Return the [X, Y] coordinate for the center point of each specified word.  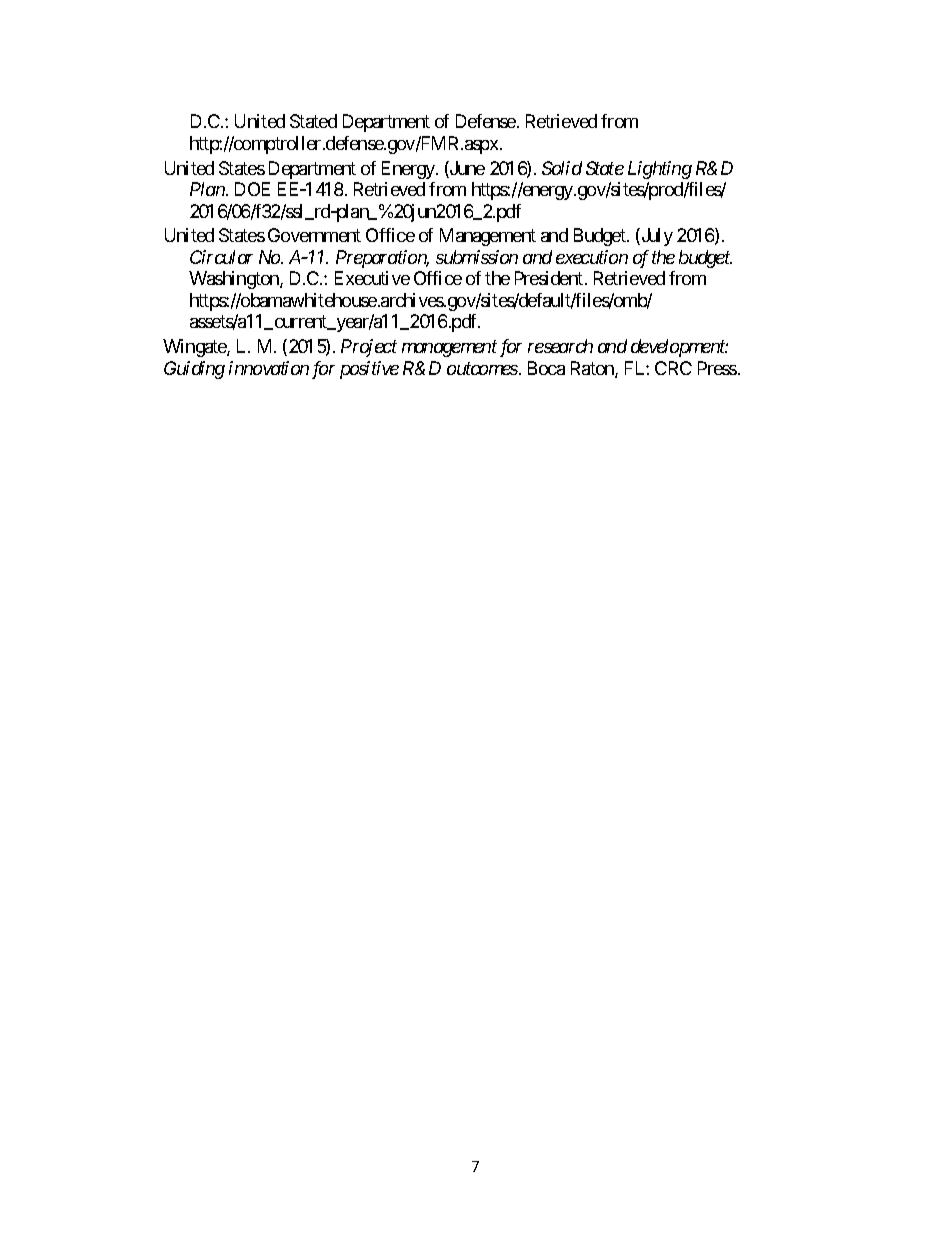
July [656, 237]
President [549, 278]
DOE [252, 189]
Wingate [195, 348]
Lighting [660, 170]
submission [477, 257]
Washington [235, 280]
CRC [673, 368]
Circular [221, 257]
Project [369, 348]
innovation [269, 368]
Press [717, 368]
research [560, 346]
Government [314, 235]
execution [592, 257]
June [466, 169]
